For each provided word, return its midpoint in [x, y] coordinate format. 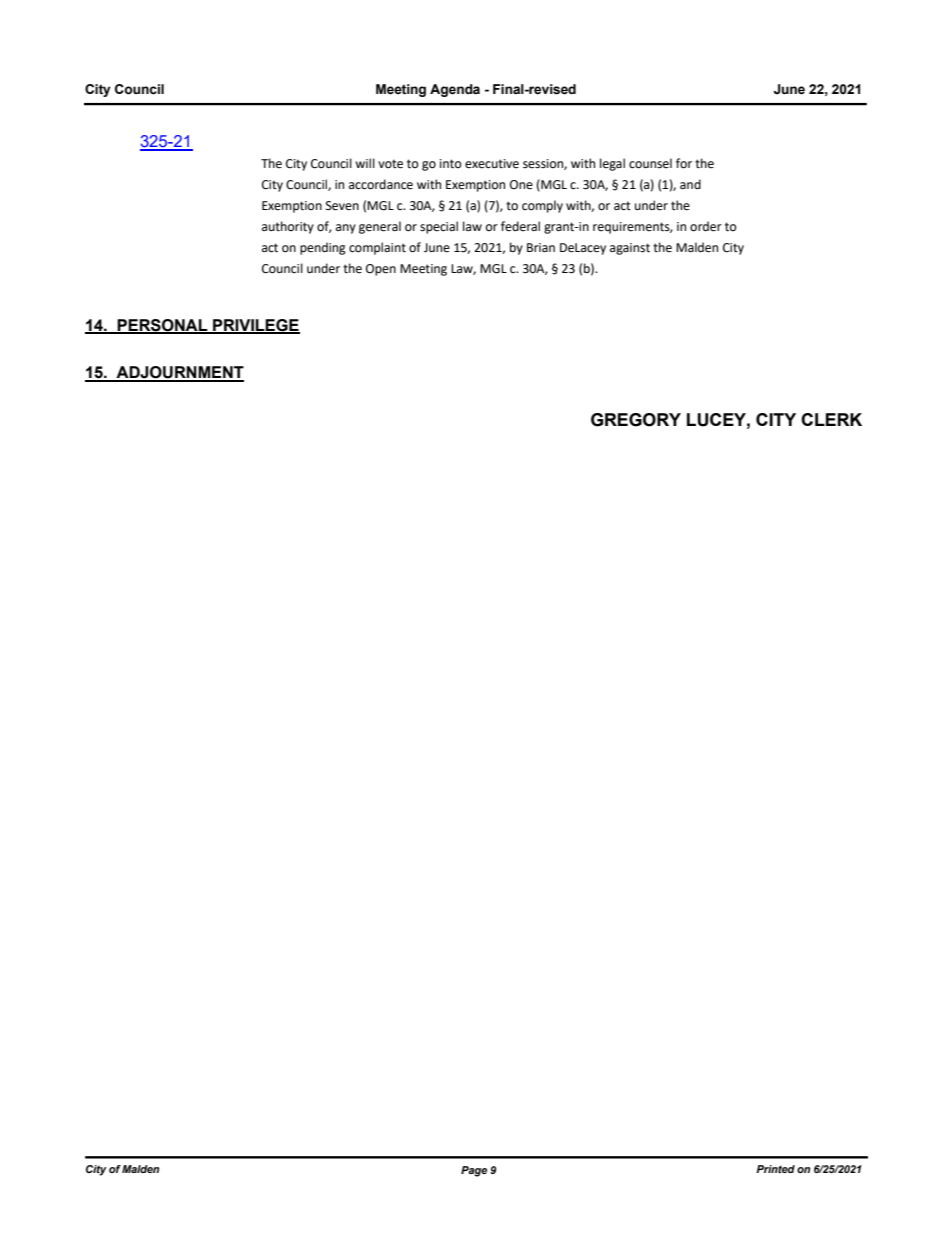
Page [474, 1171]
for [684, 163]
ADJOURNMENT [179, 373]
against [630, 249]
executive [492, 164]
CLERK [831, 419]
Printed [775, 1169]
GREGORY [636, 420]
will [365, 163]
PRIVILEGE [255, 326]
